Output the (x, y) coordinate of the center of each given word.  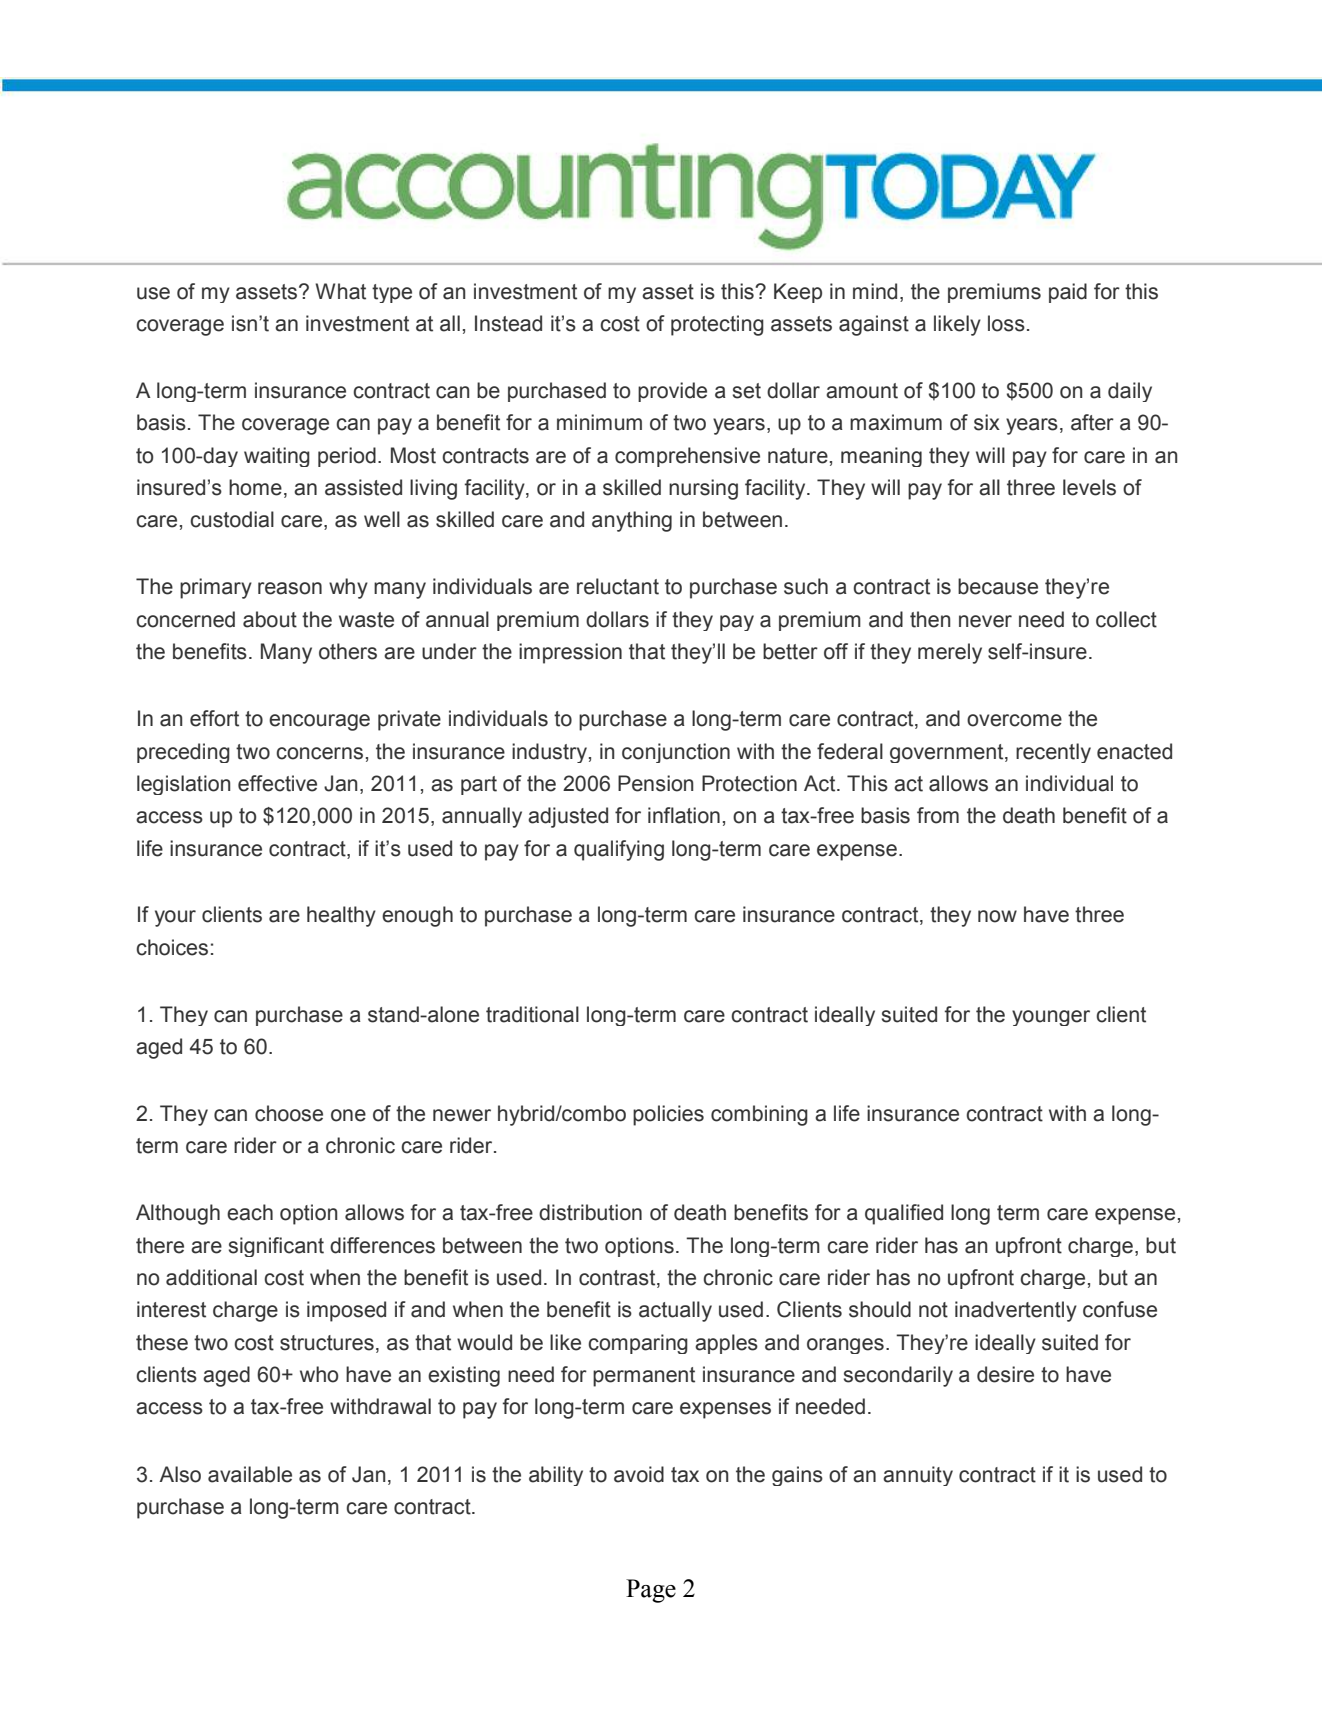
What (340, 291)
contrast (618, 1279)
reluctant (618, 586)
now (997, 916)
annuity (918, 1476)
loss (1006, 323)
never (985, 621)
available (250, 1474)
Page (651, 1591)
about (270, 619)
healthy (341, 916)
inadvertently (1016, 1311)
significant (276, 1247)
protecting (717, 325)
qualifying (619, 850)
